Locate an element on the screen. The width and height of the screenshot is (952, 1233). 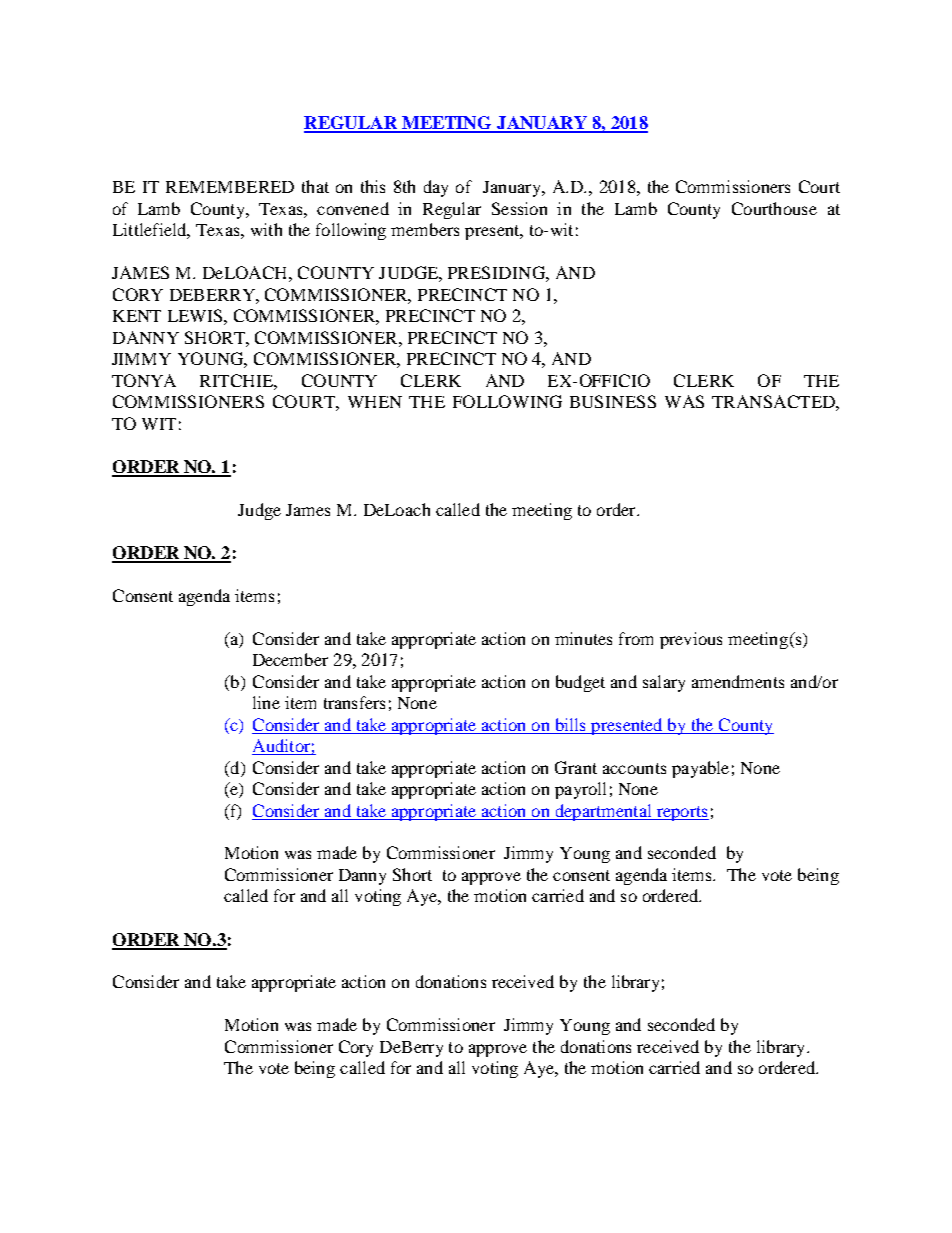
payroll is located at coordinates (580, 790).
